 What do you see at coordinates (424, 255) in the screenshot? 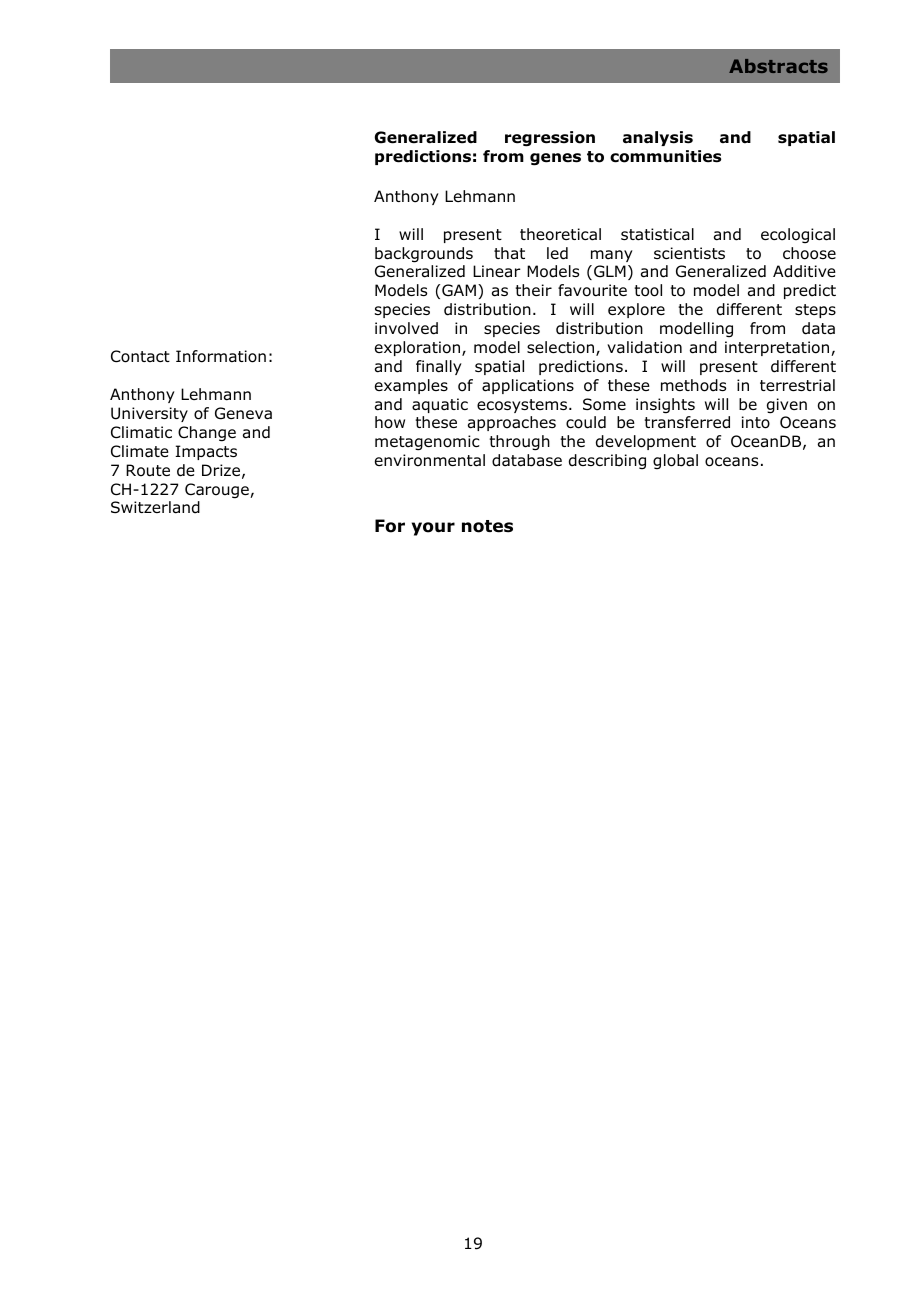
I see `backgrounds` at bounding box center [424, 255].
